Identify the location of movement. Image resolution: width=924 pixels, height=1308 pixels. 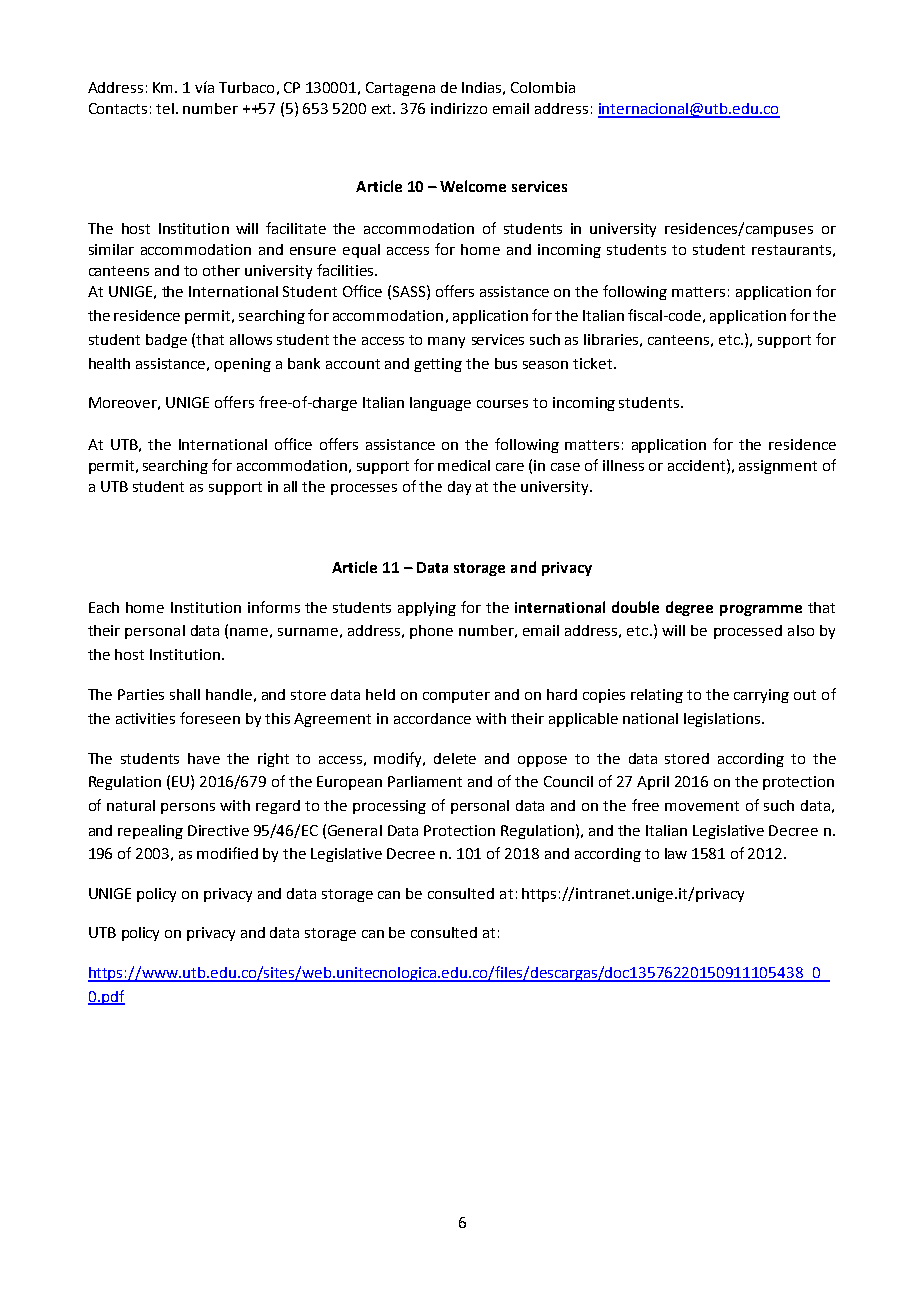
(702, 806).
